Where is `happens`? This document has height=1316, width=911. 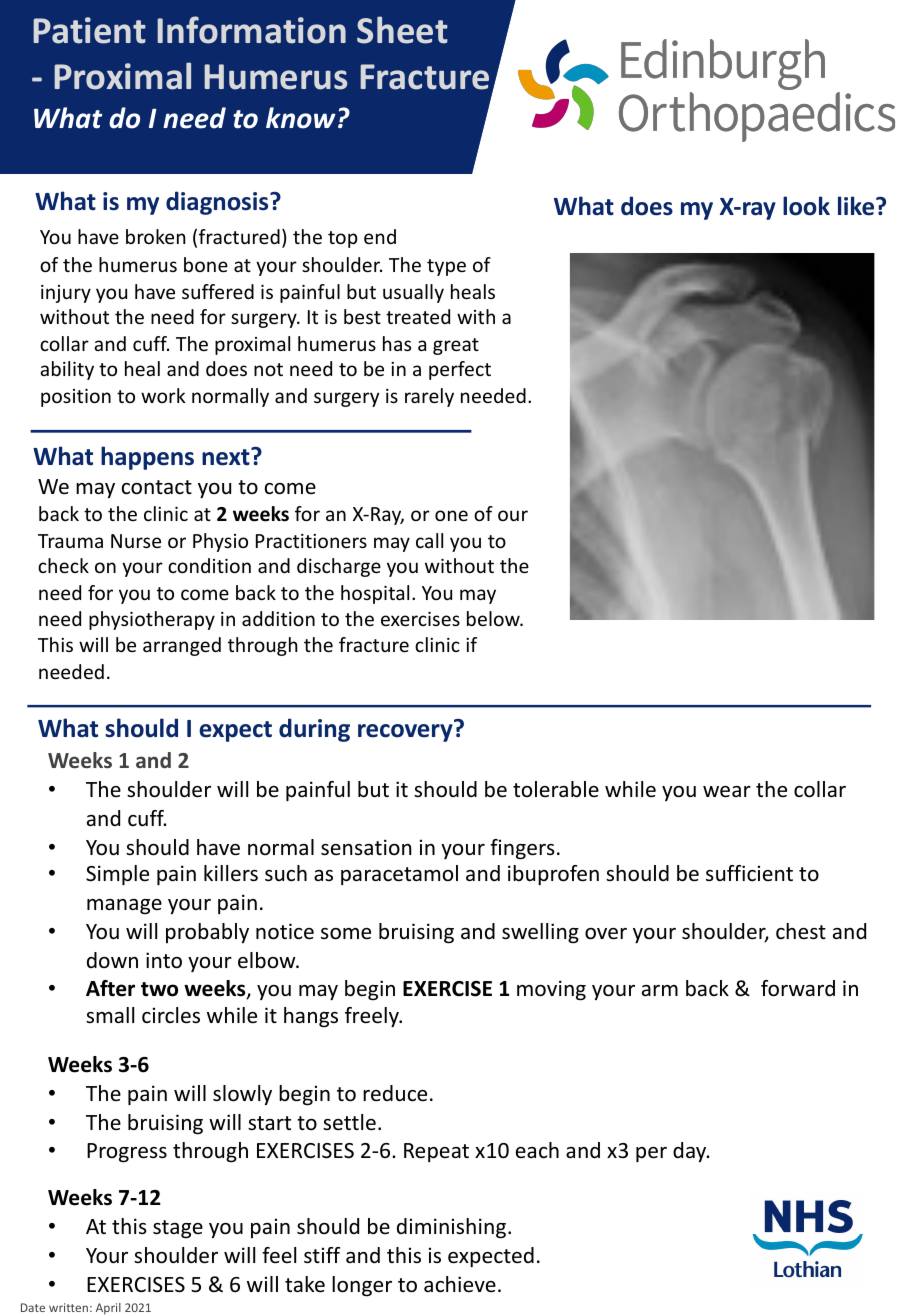 happens is located at coordinates (147, 458).
